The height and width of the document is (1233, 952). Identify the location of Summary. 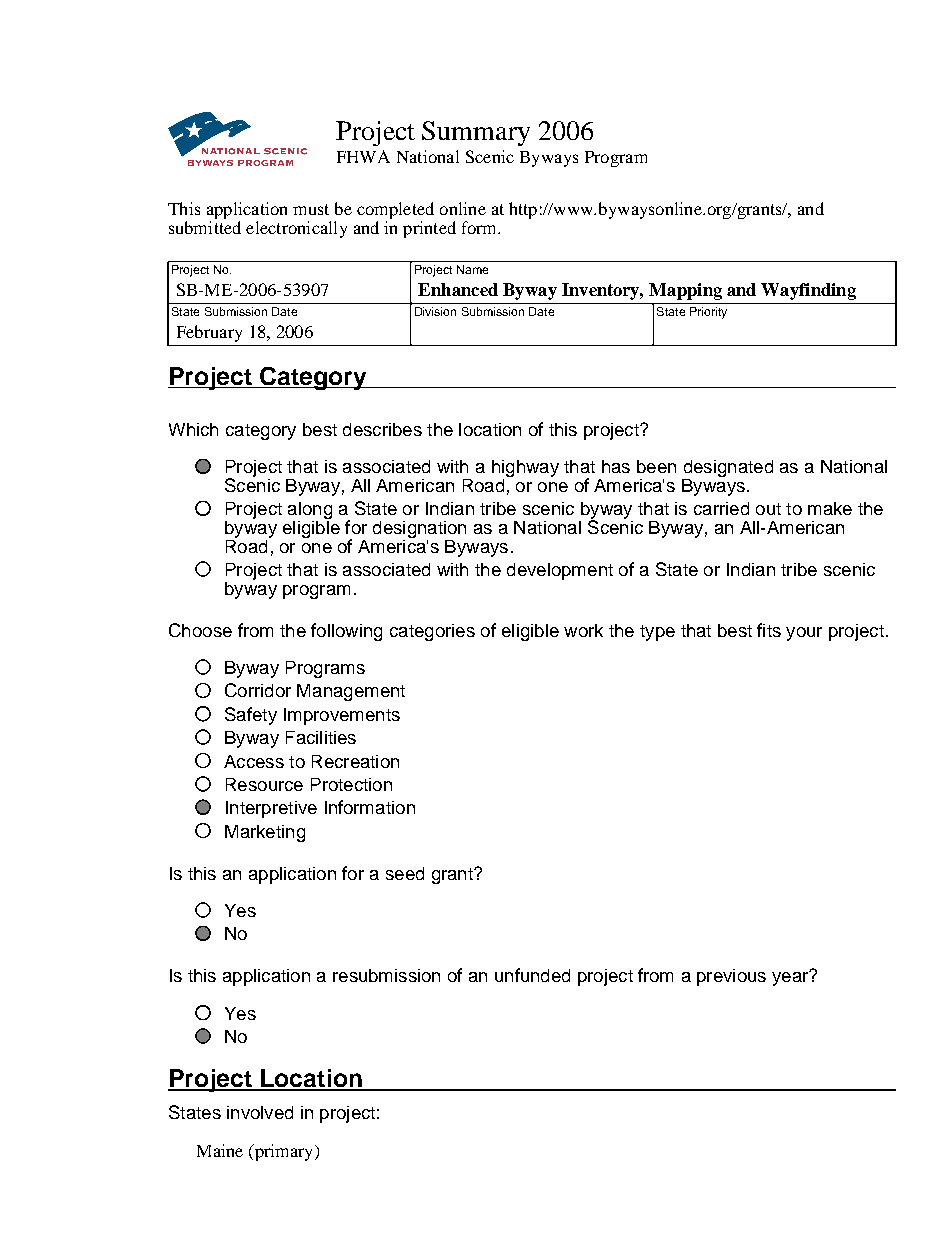
(476, 133).
